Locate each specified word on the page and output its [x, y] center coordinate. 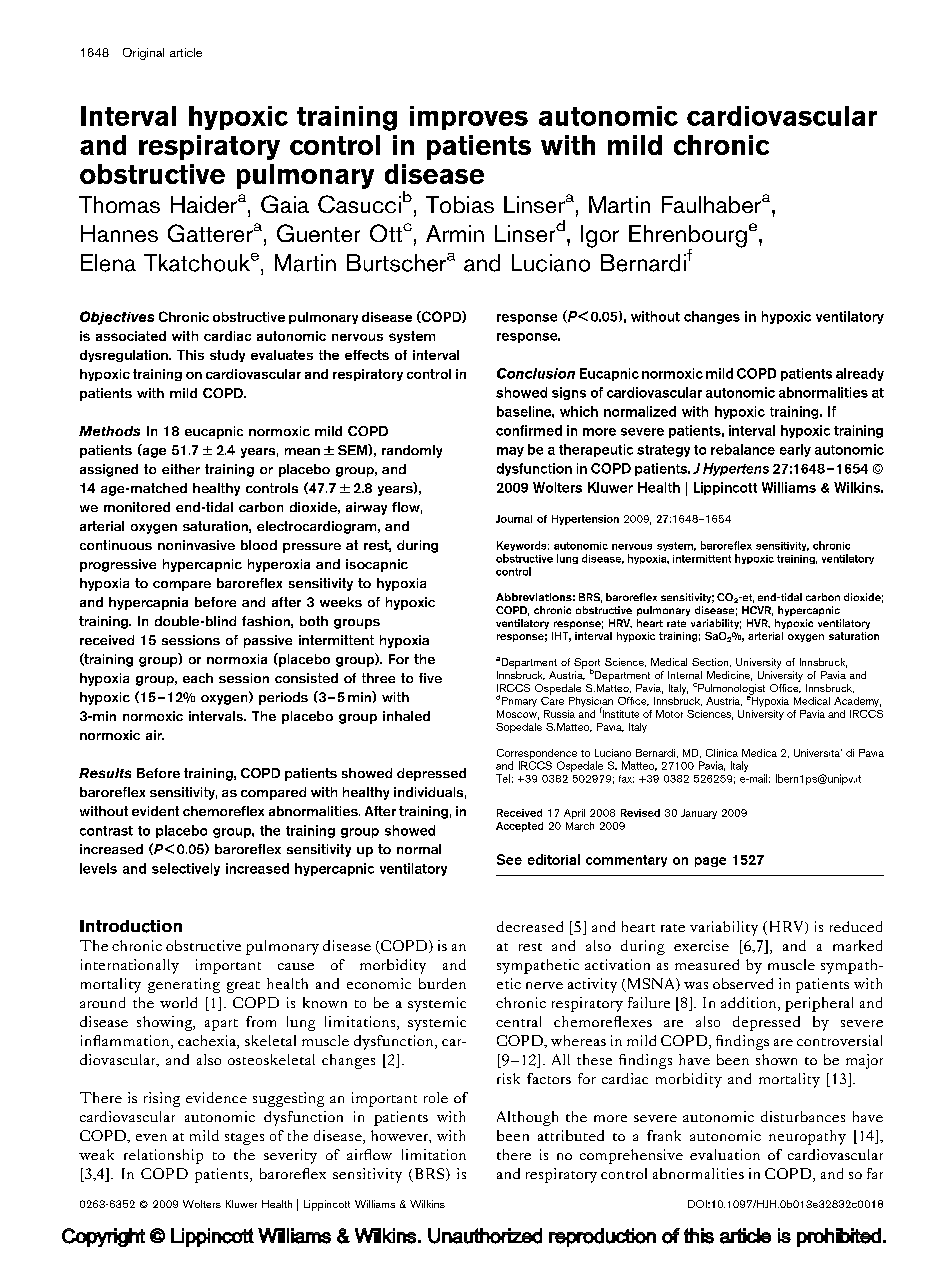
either [181, 469]
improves [469, 118]
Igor [600, 236]
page [710, 862]
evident [155, 811]
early [795, 450]
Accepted [519, 827]
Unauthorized [485, 1236]
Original [143, 54]
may [510, 452]
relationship [163, 1156]
